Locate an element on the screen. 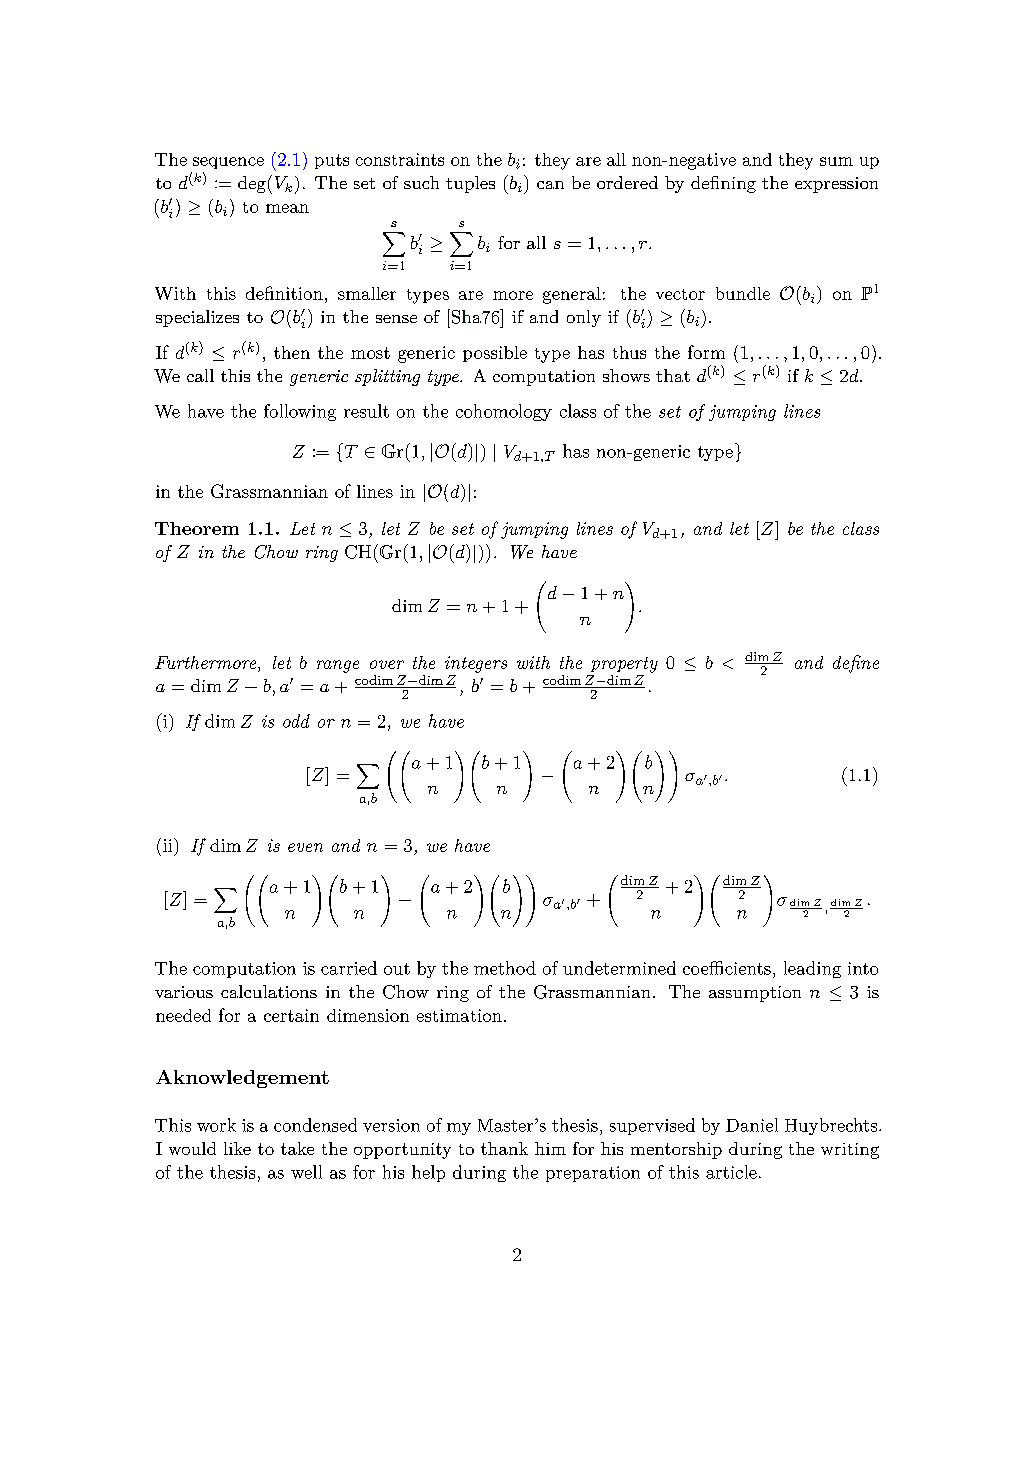 This screenshot has width=1034, height=1464. following is located at coordinates (300, 412).
